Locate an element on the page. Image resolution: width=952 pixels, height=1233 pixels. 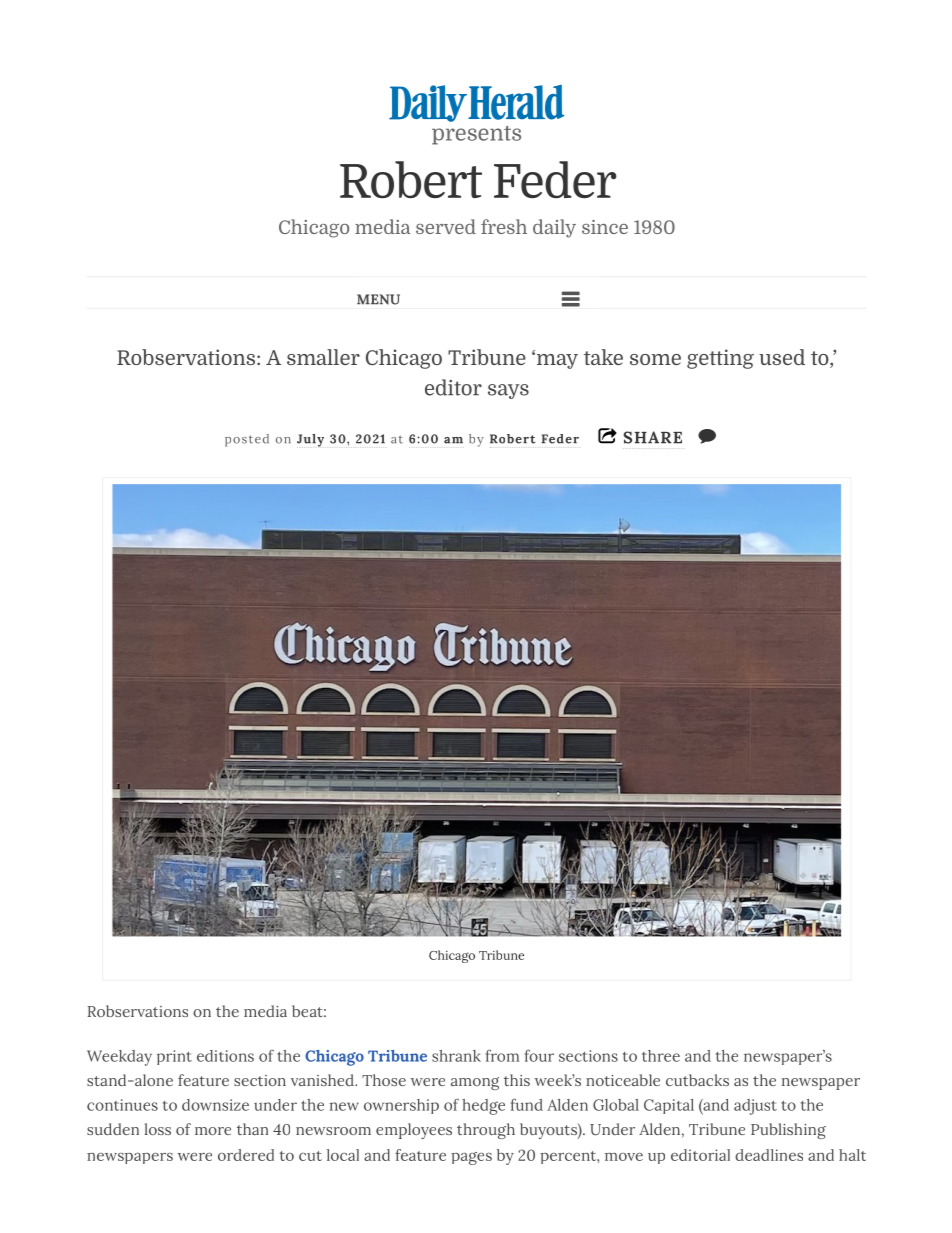
more is located at coordinates (213, 1131).
